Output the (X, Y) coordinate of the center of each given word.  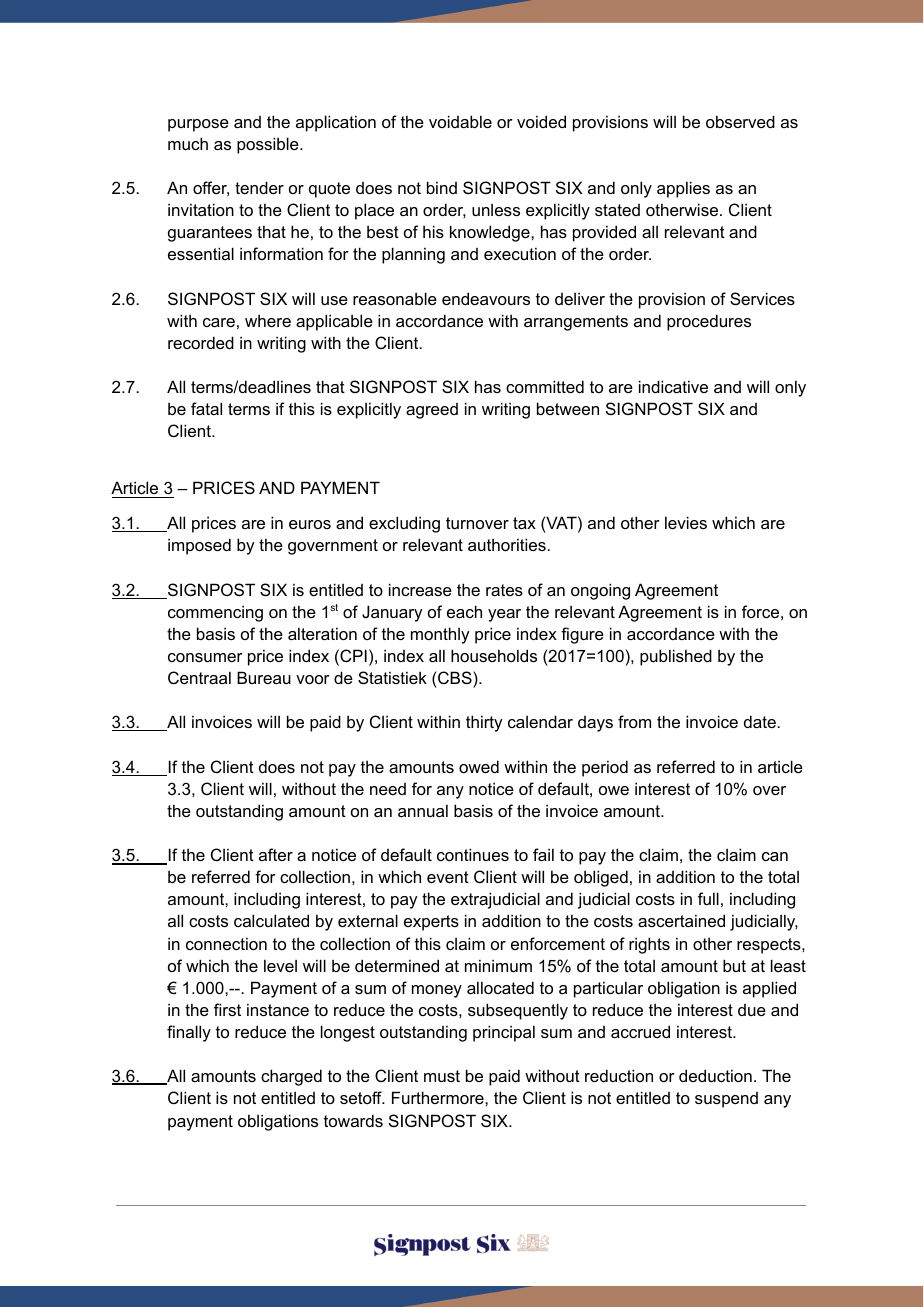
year (504, 615)
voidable (460, 121)
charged (291, 1077)
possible (269, 145)
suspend (726, 1100)
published (676, 657)
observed (740, 121)
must (442, 1076)
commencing (215, 613)
